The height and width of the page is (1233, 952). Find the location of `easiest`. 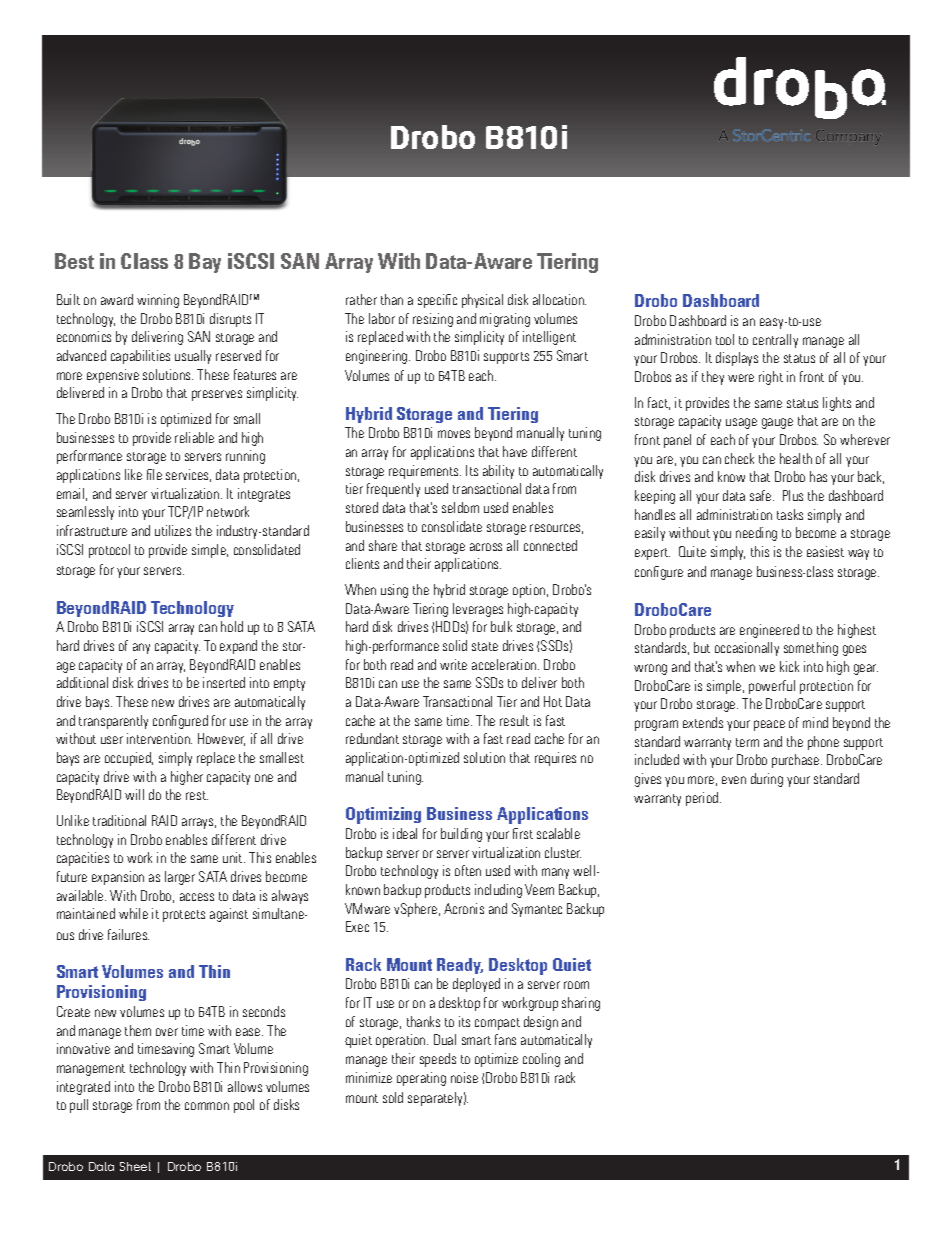

easiest is located at coordinates (825, 551).
